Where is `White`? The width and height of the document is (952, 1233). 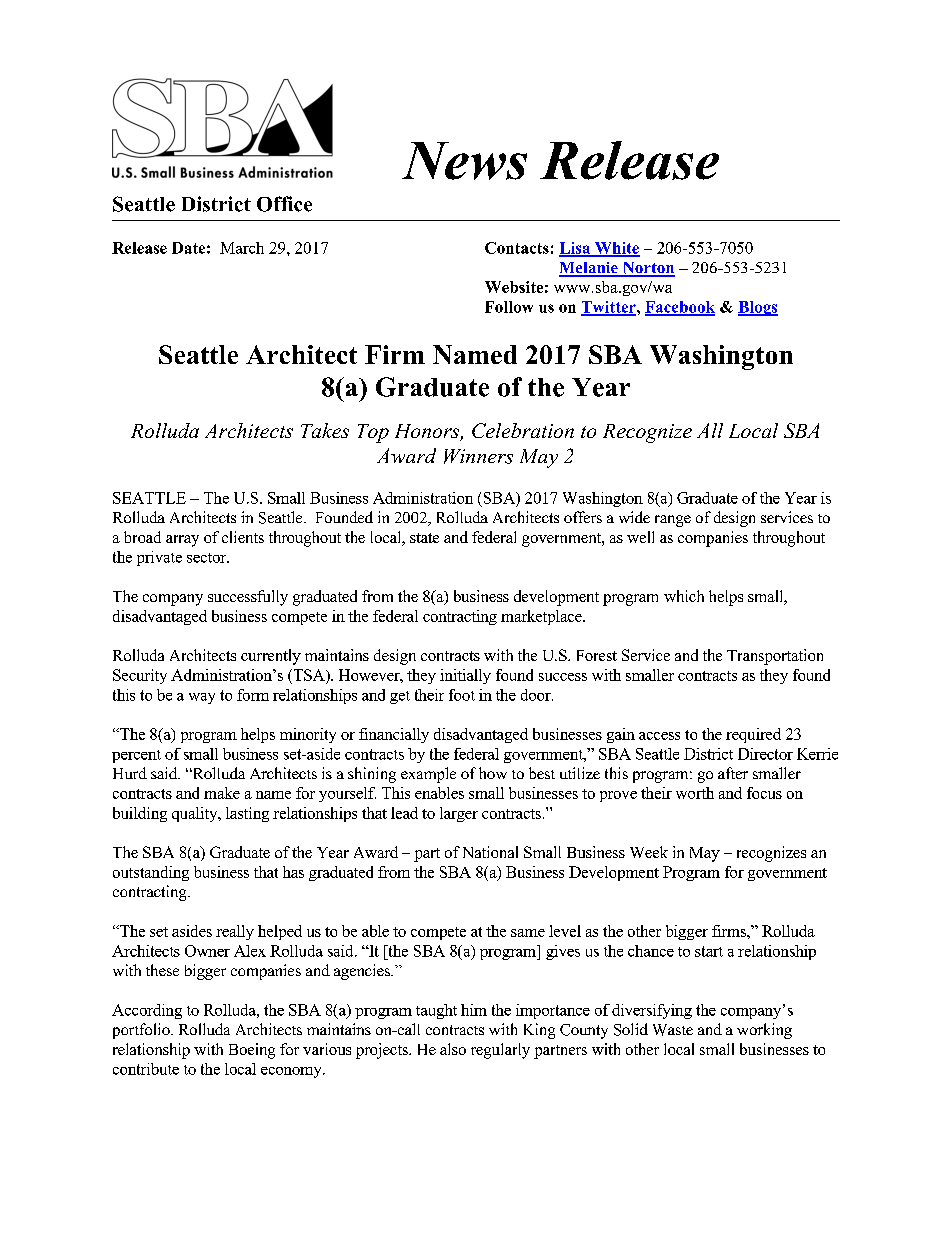
White is located at coordinates (616, 249).
